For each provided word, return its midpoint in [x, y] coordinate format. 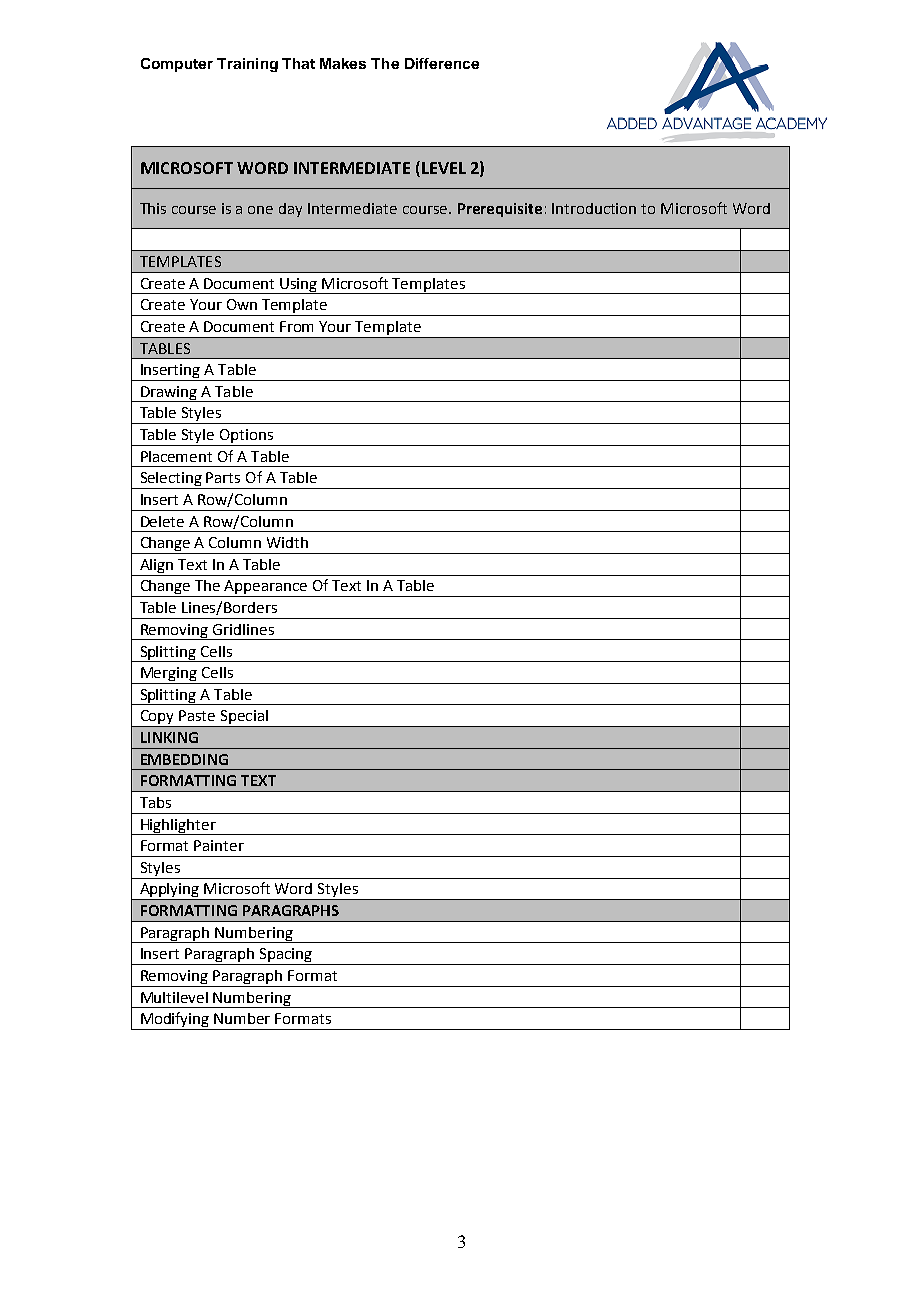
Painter [219, 845]
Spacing [285, 956]
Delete [162, 521]
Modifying [175, 1021]
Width [287, 542]
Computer [177, 65]
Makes [343, 63]
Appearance [266, 588]
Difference [442, 63]
